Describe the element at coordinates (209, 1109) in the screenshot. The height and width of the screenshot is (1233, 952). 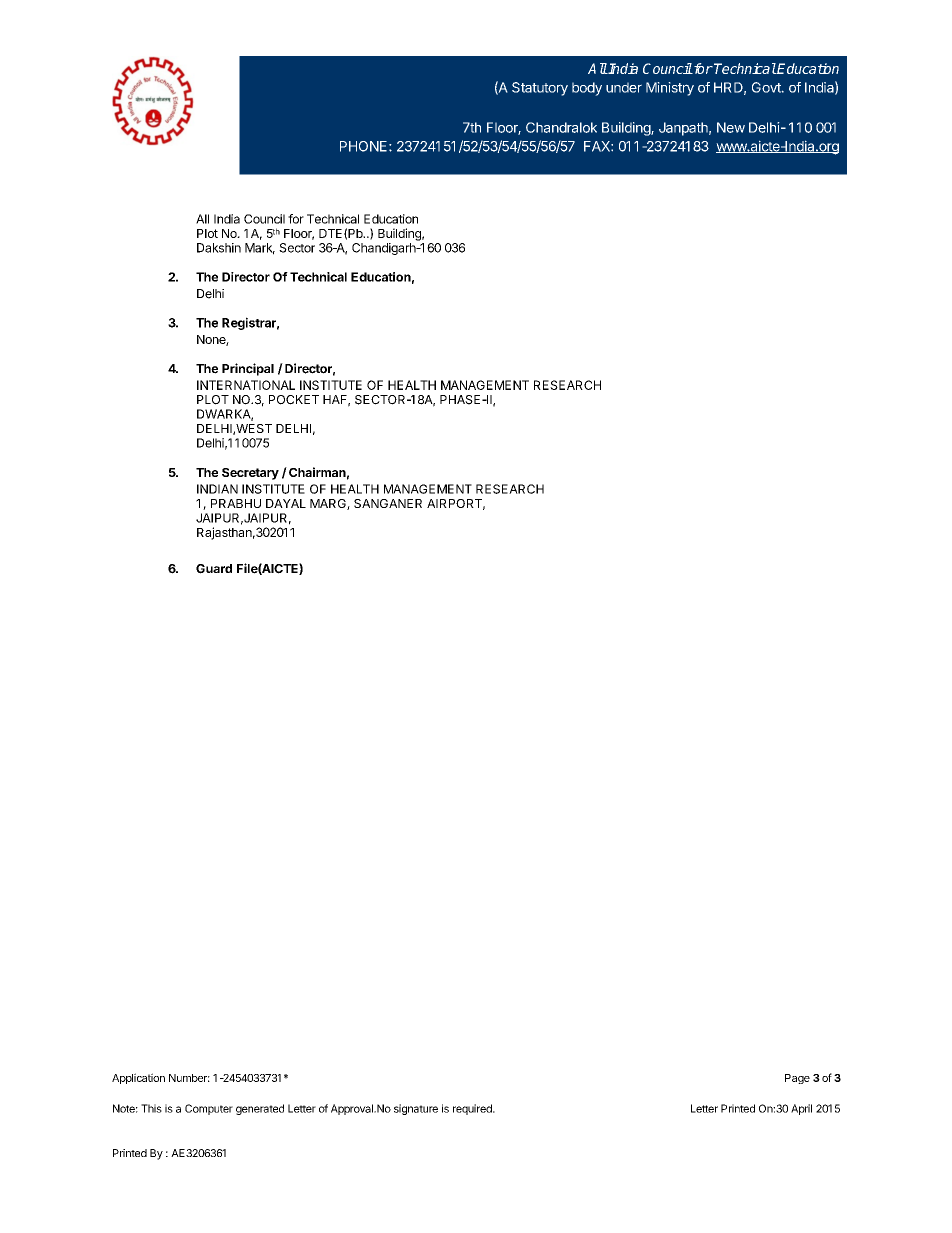
I see `Computer` at that location.
